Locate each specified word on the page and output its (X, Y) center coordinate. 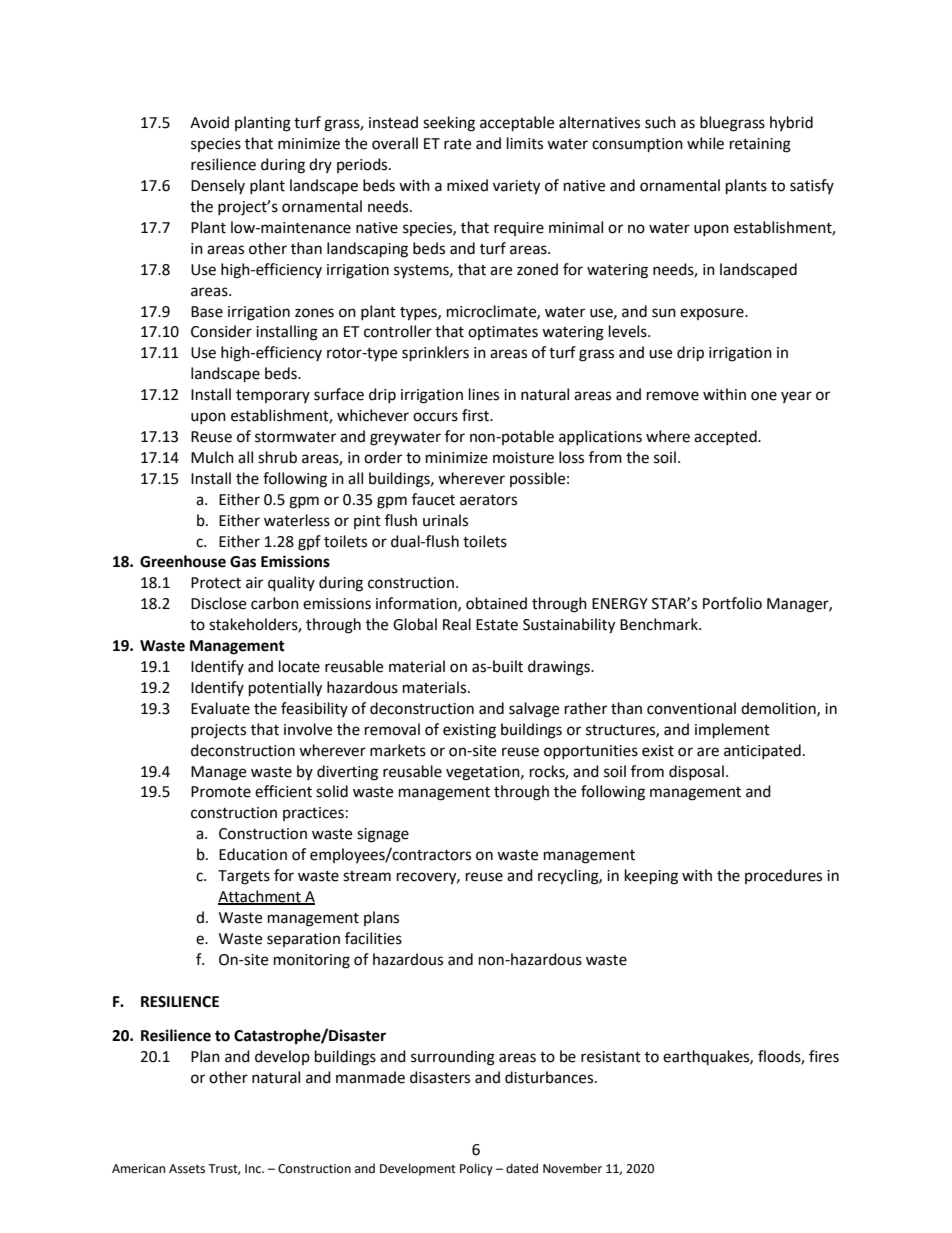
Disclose (218, 603)
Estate (497, 625)
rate (457, 144)
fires (824, 1056)
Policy (476, 1169)
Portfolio (732, 603)
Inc (254, 1169)
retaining (760, 145)
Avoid (209, 122)
